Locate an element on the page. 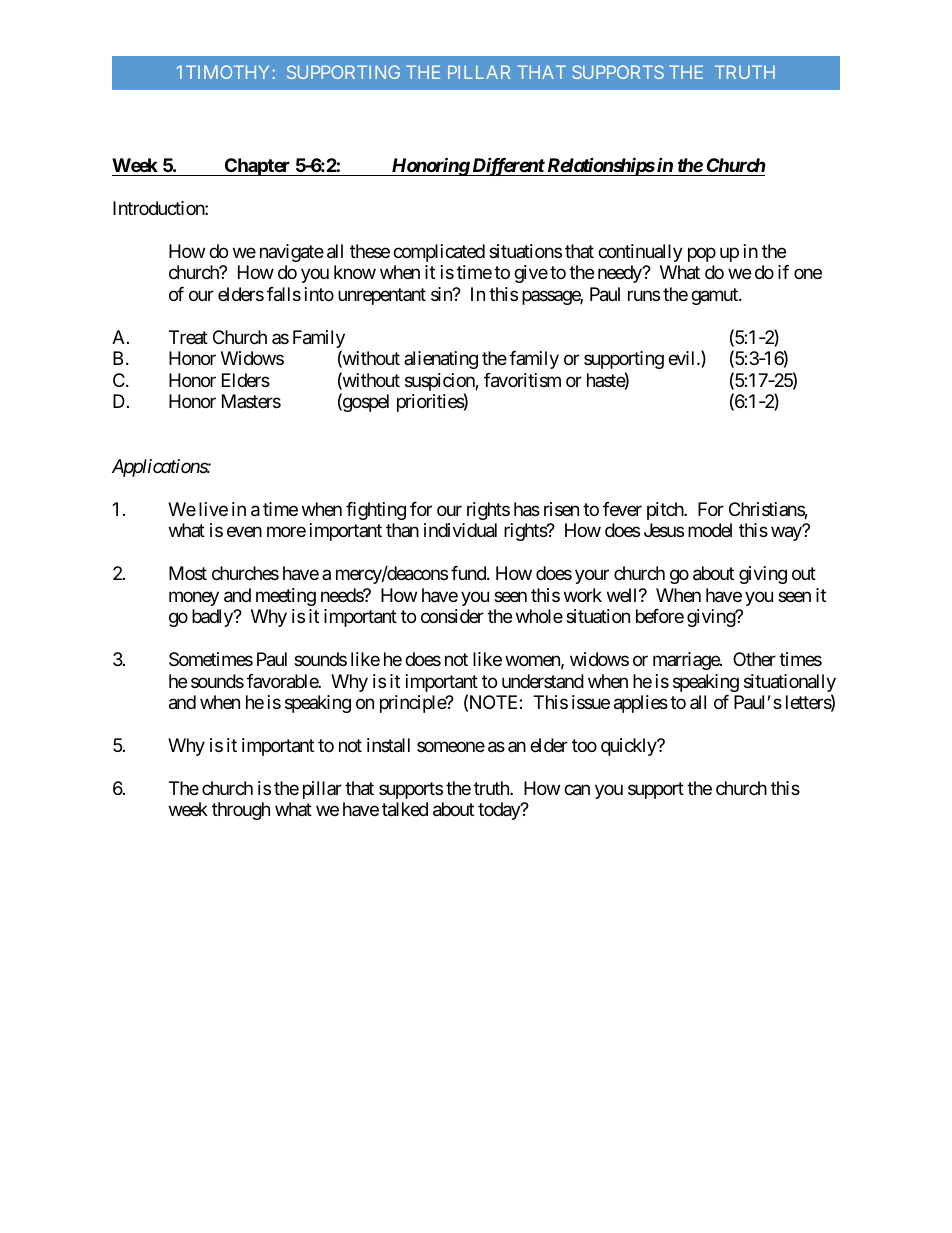  today is located at coordinates (500, 811).
